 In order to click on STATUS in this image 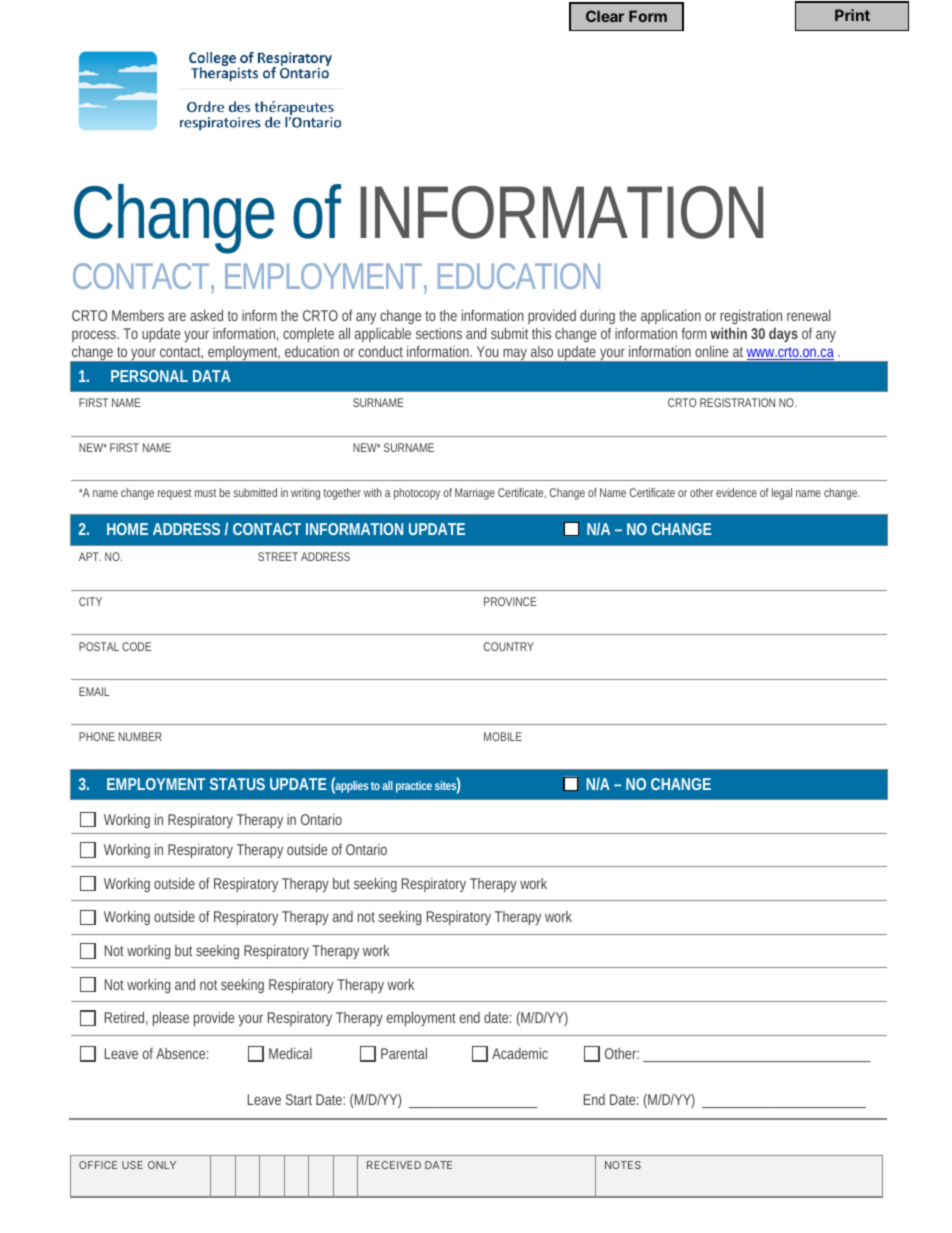, I will do `click(237, 784)`.
